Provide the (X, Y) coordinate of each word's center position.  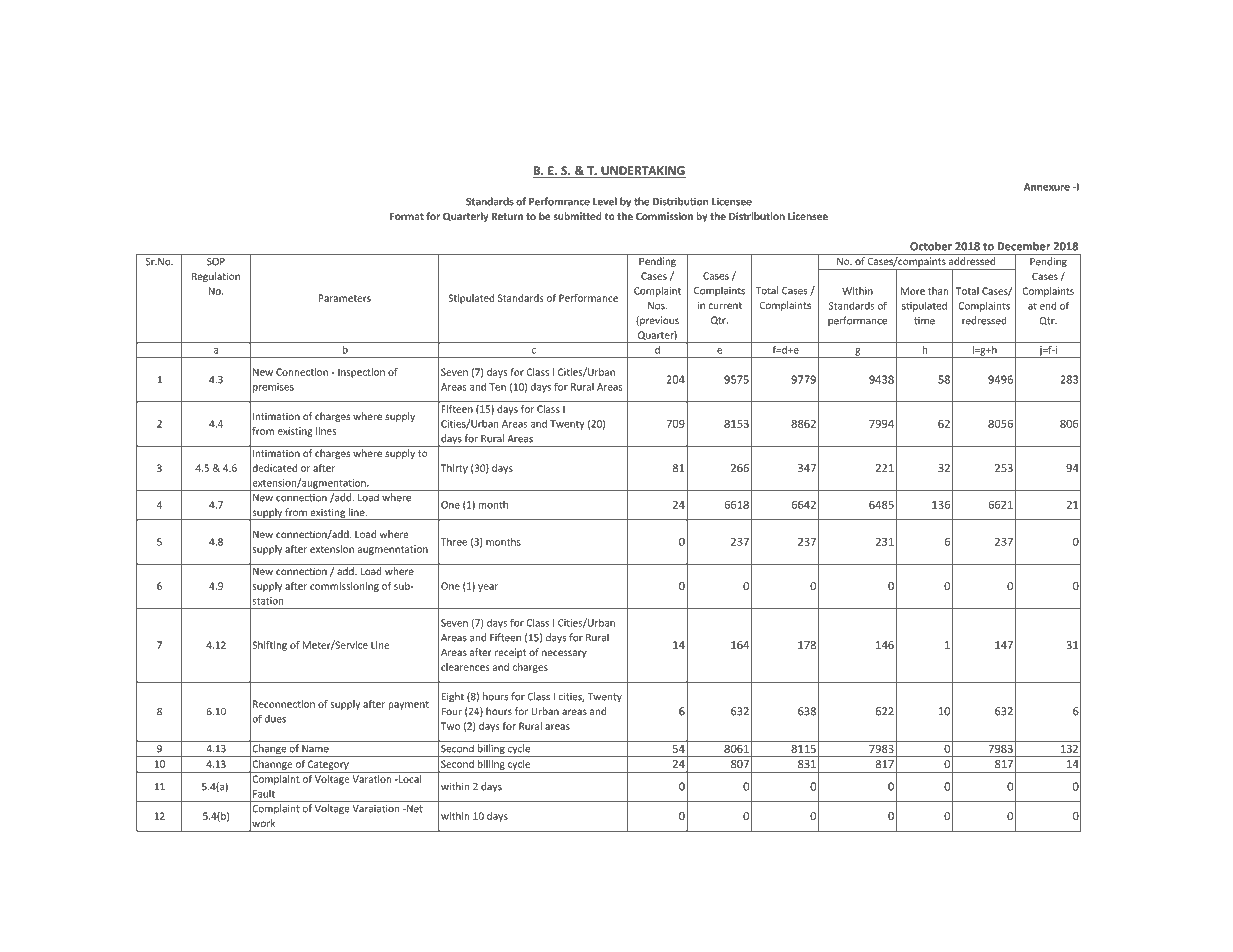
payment (408, 705)
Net (414, 809)
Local (410, 779)
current (725, 305)
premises (273, 388)
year (488, 588)
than (938, 291)
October (931, 246)
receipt (510, 653)
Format (407, 216)
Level (605, 201)
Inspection (361, 373)
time (924, 321)
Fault (264, 794)
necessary (564, 654)
